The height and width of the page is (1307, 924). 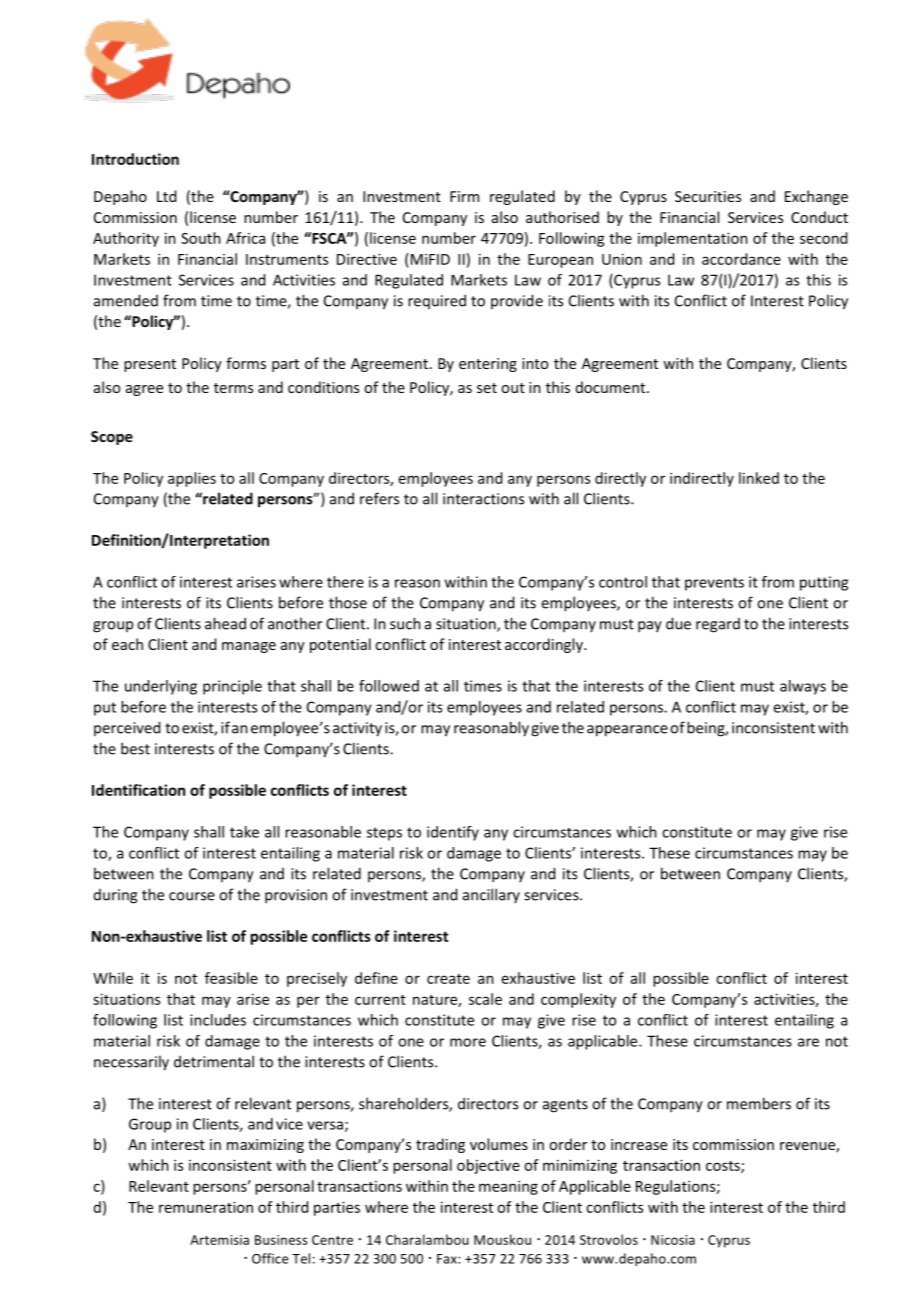 I want to click on feasible, so click(x=231, y=978).
